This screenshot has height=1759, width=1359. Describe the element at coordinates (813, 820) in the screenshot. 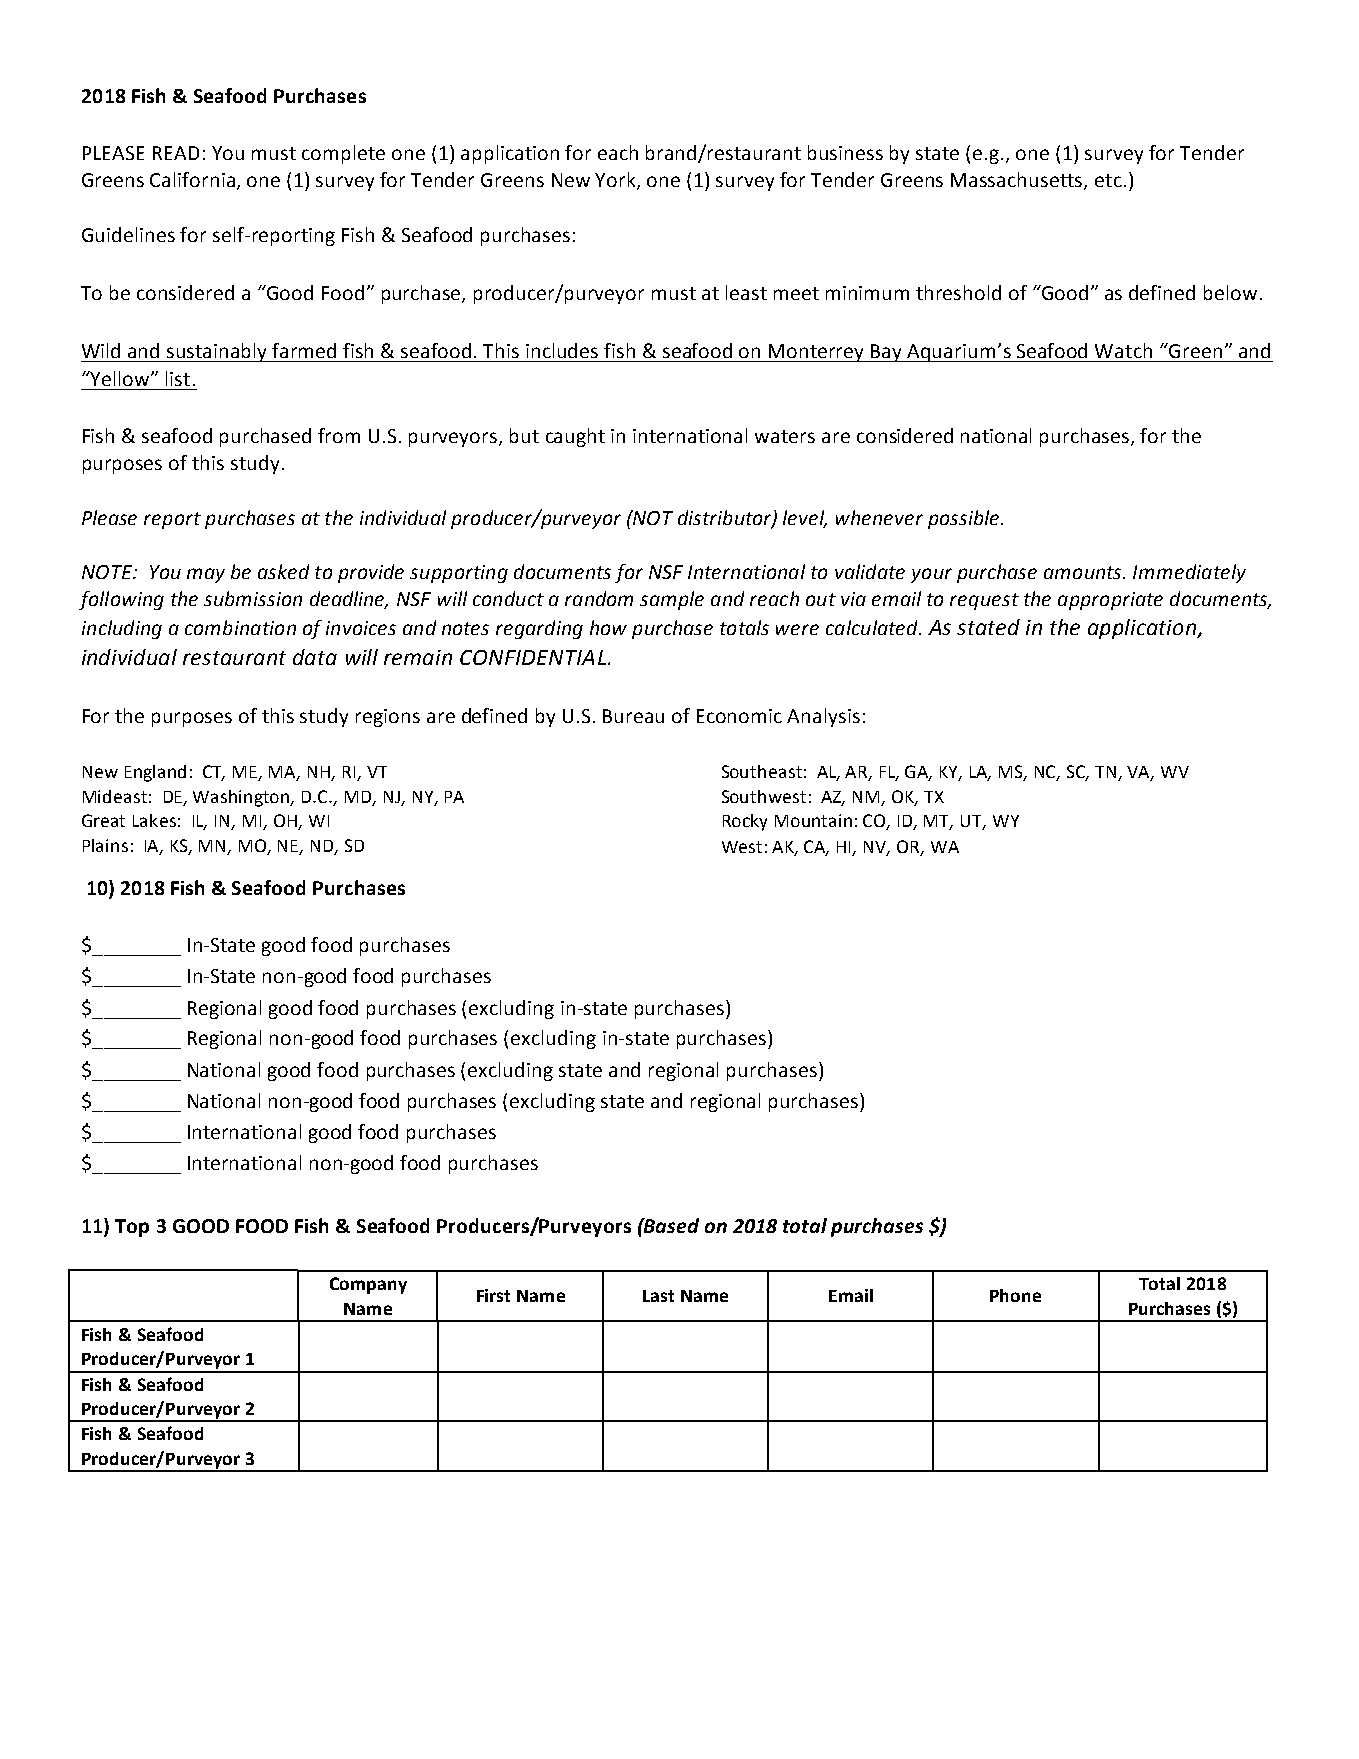

I see `Mountain` at that location.
